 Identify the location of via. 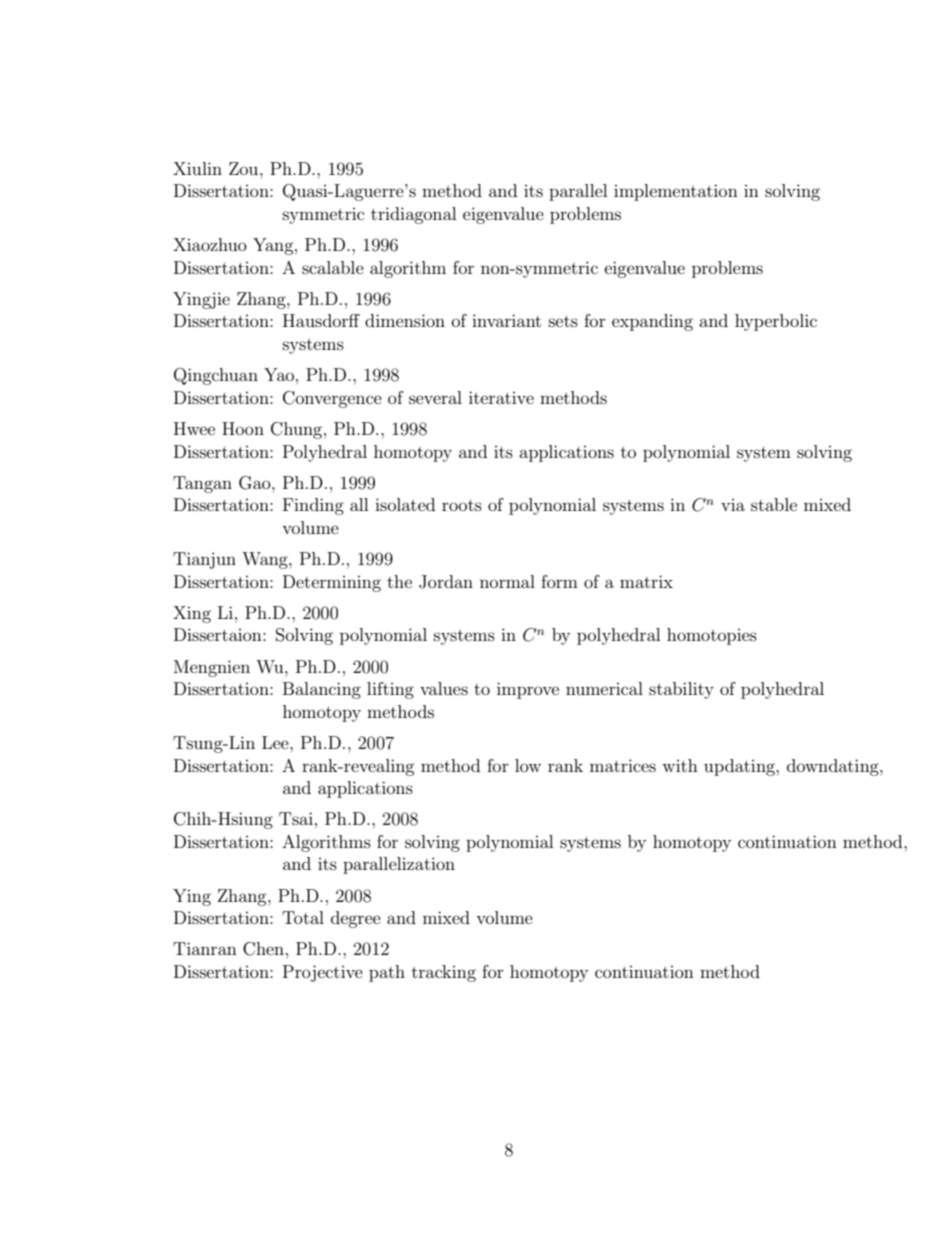
(733, 505).
